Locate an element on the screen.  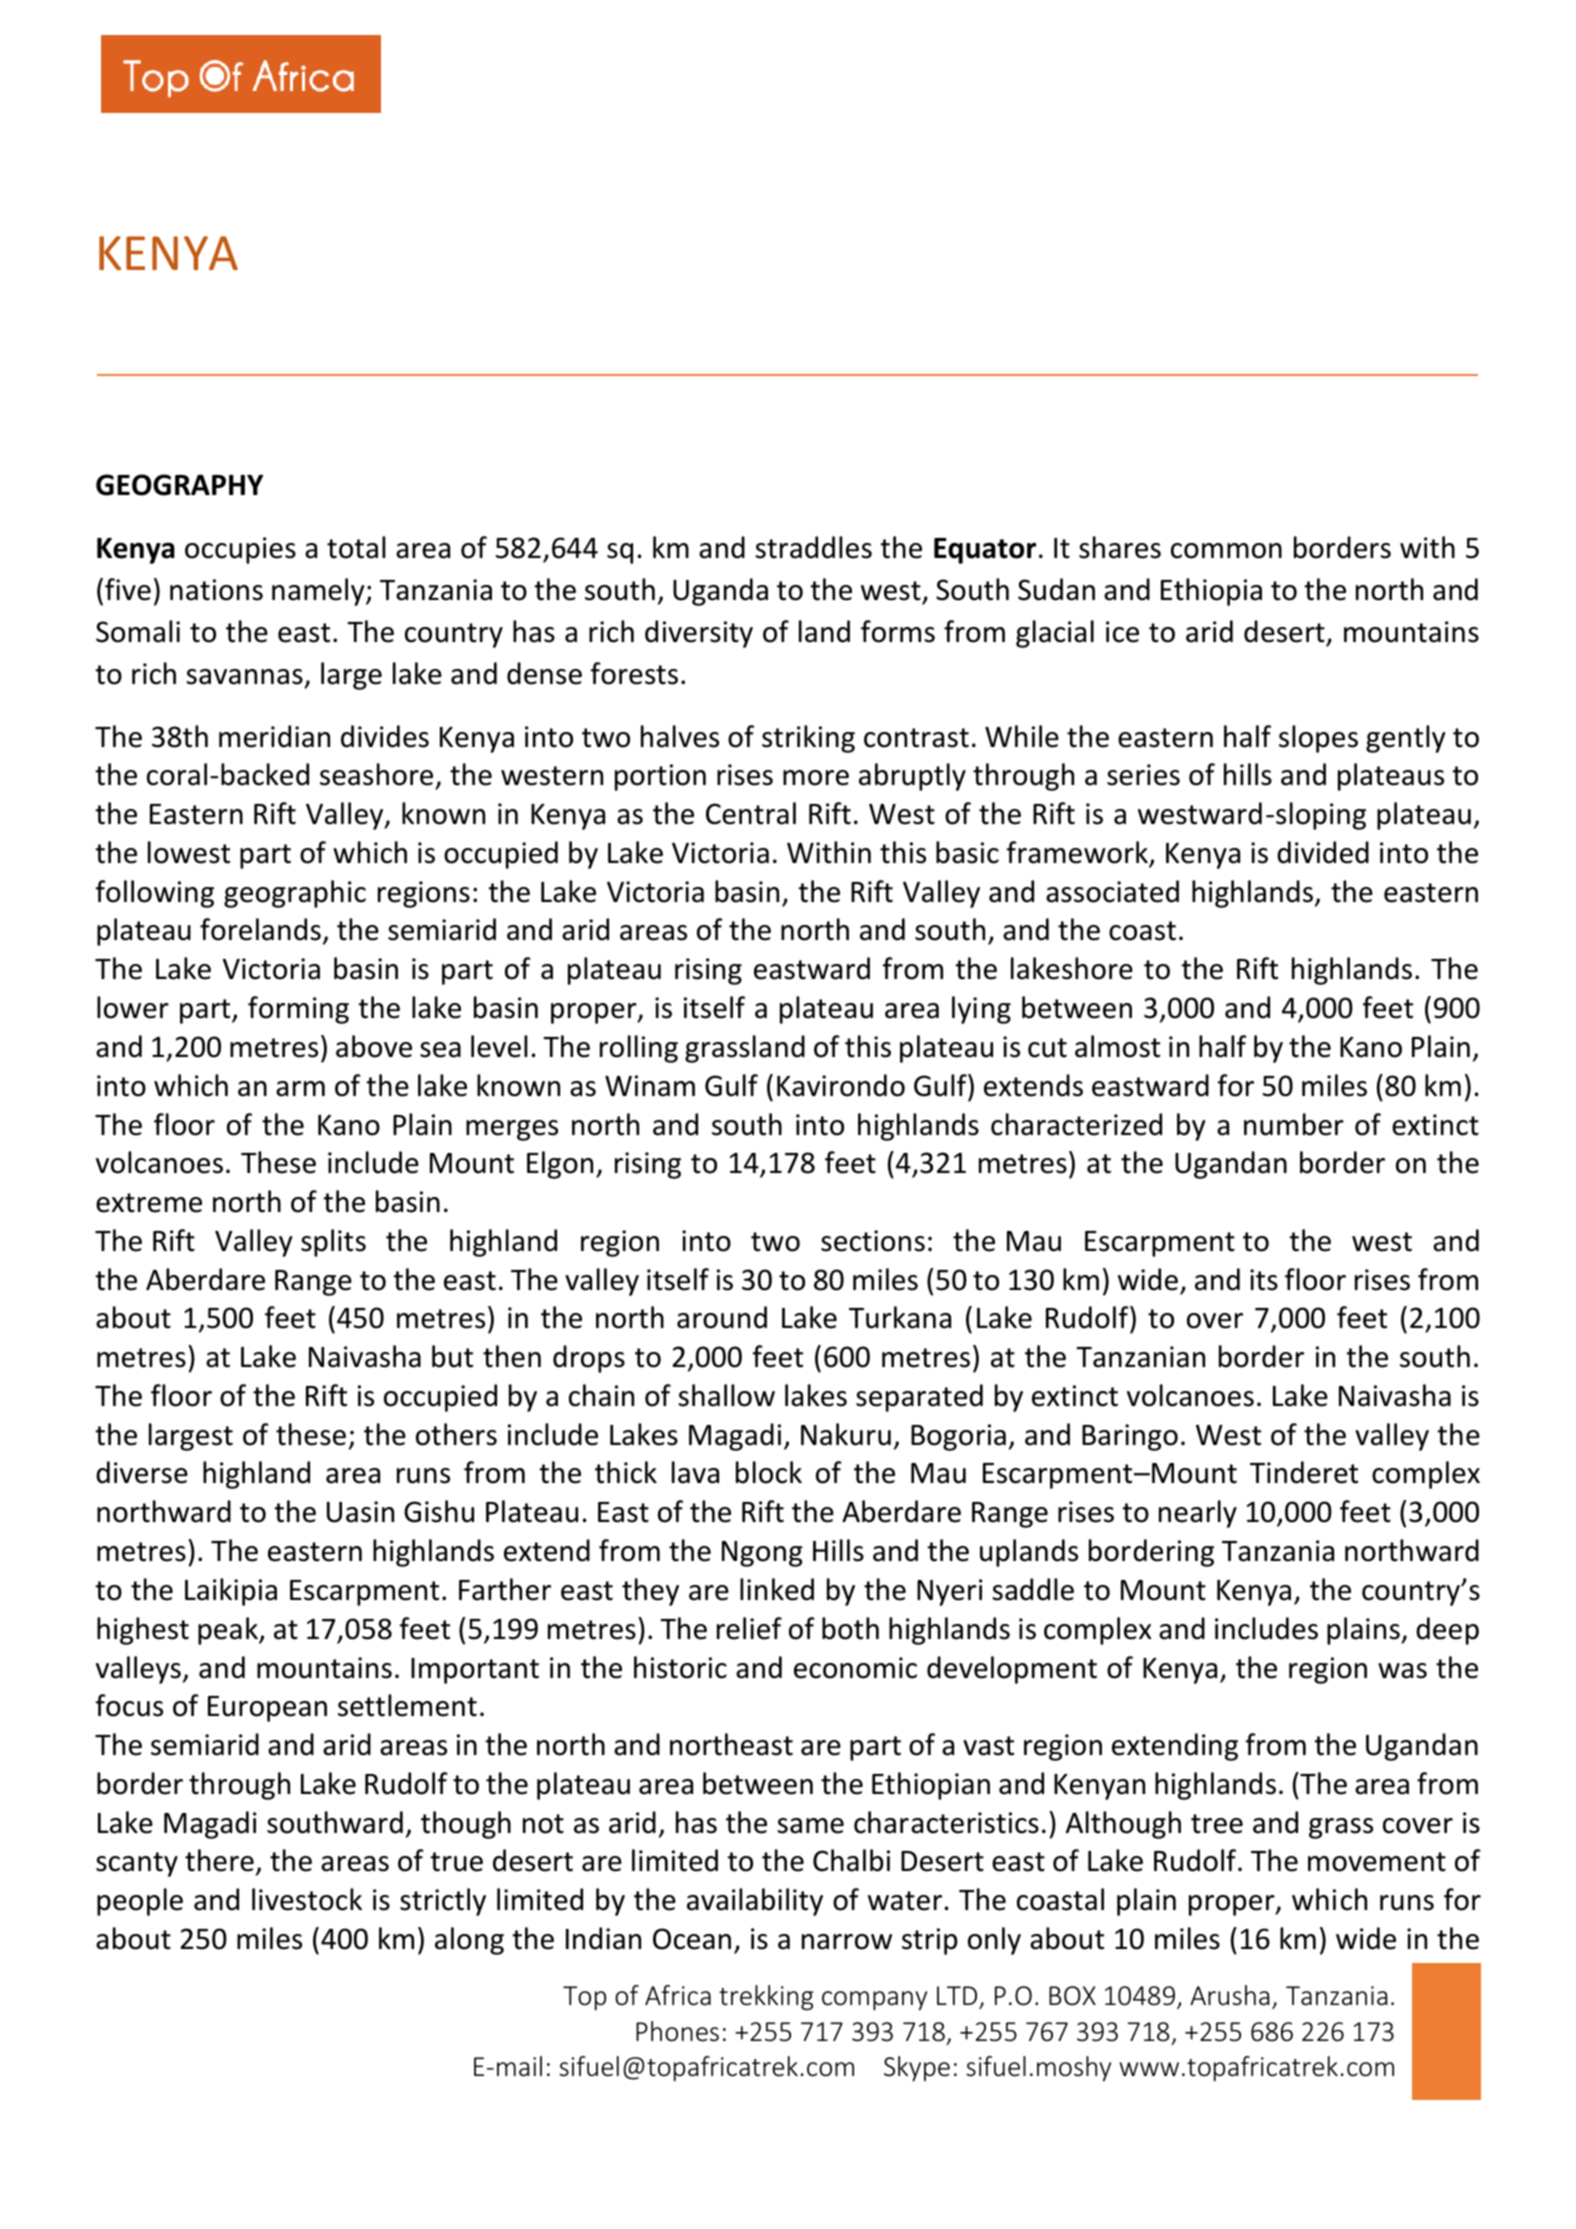
rolling is located at coordinates (639, 1049).
